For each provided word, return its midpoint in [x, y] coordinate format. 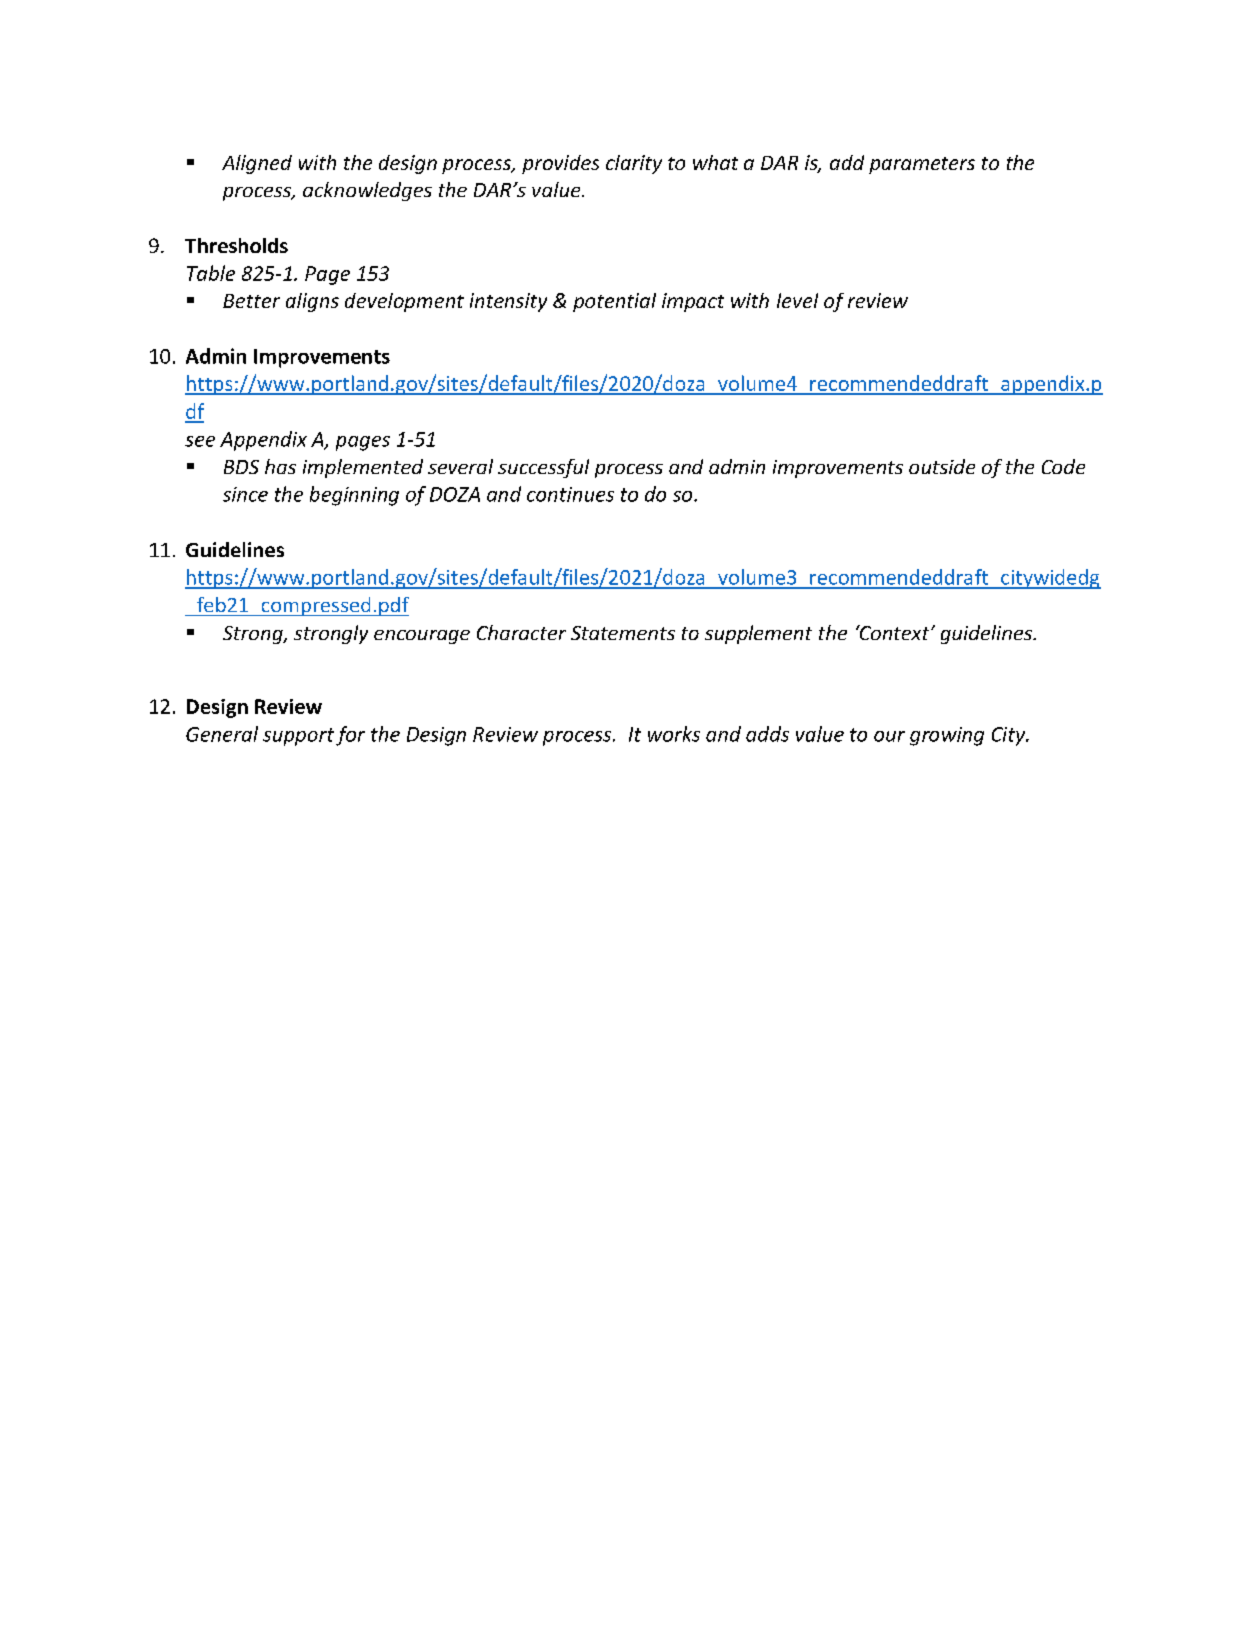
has [280, 466]
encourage [422, 637]
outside [942, 466]
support [298, 737]
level [797, 300]
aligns [312, 302]
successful [543, 468]
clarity [634, 164]
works [674, 734]
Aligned [257, 164]
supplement [758, 634]
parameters [922, 165]
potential [614, 302]
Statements [623, 633]
